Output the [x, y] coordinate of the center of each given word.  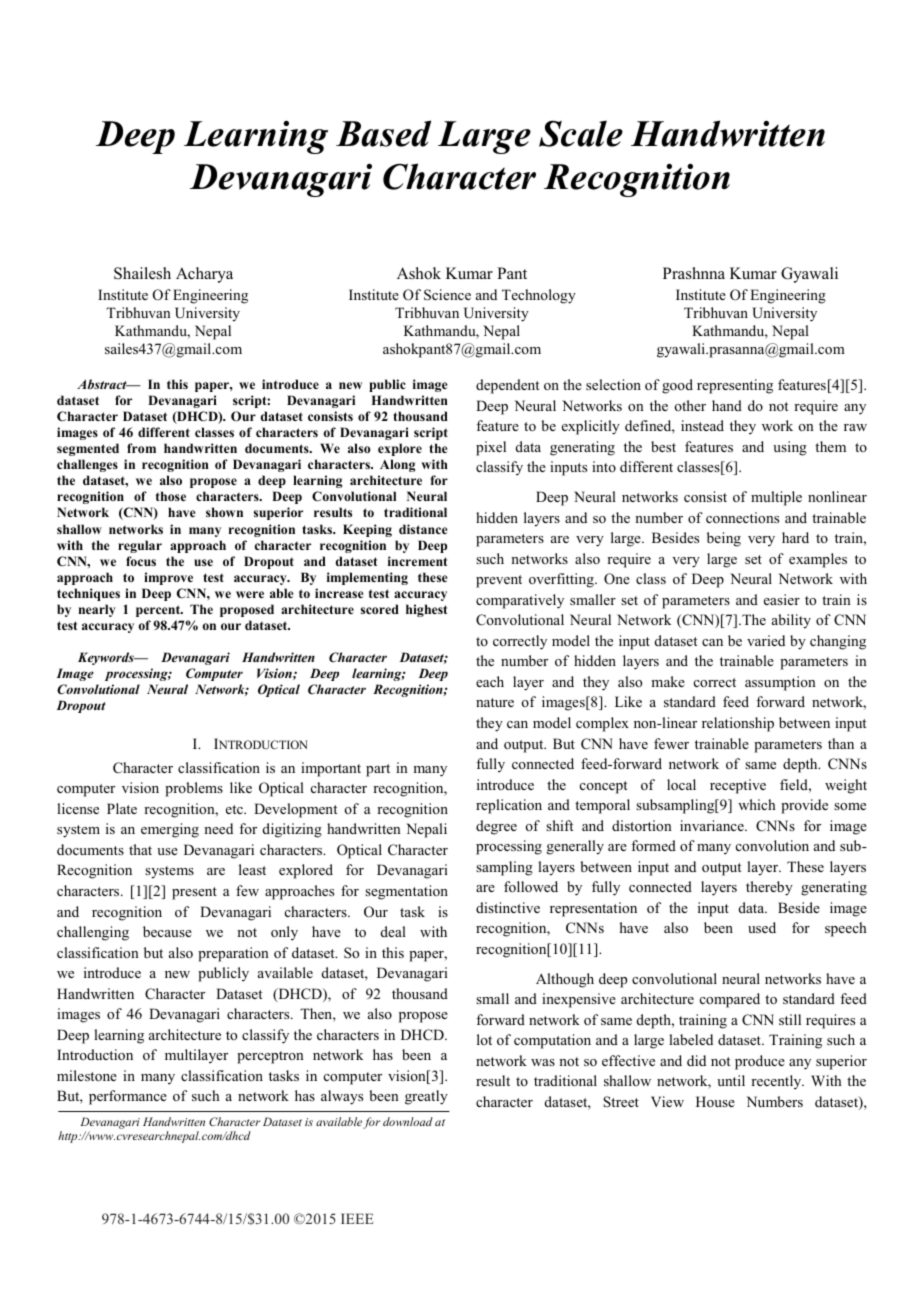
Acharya [204, 275]
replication [509, 806]
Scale [581, 133]
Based [383, 133]
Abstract [103, 384]
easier [782, 599]
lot [484, 1039]
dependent [507, 386]
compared [730, 1000]
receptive [738, 786]
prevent [499, 581]
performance [128, 1097]
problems [194, 789]
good [677, 386]
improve [168, 578]
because [167, 931]
